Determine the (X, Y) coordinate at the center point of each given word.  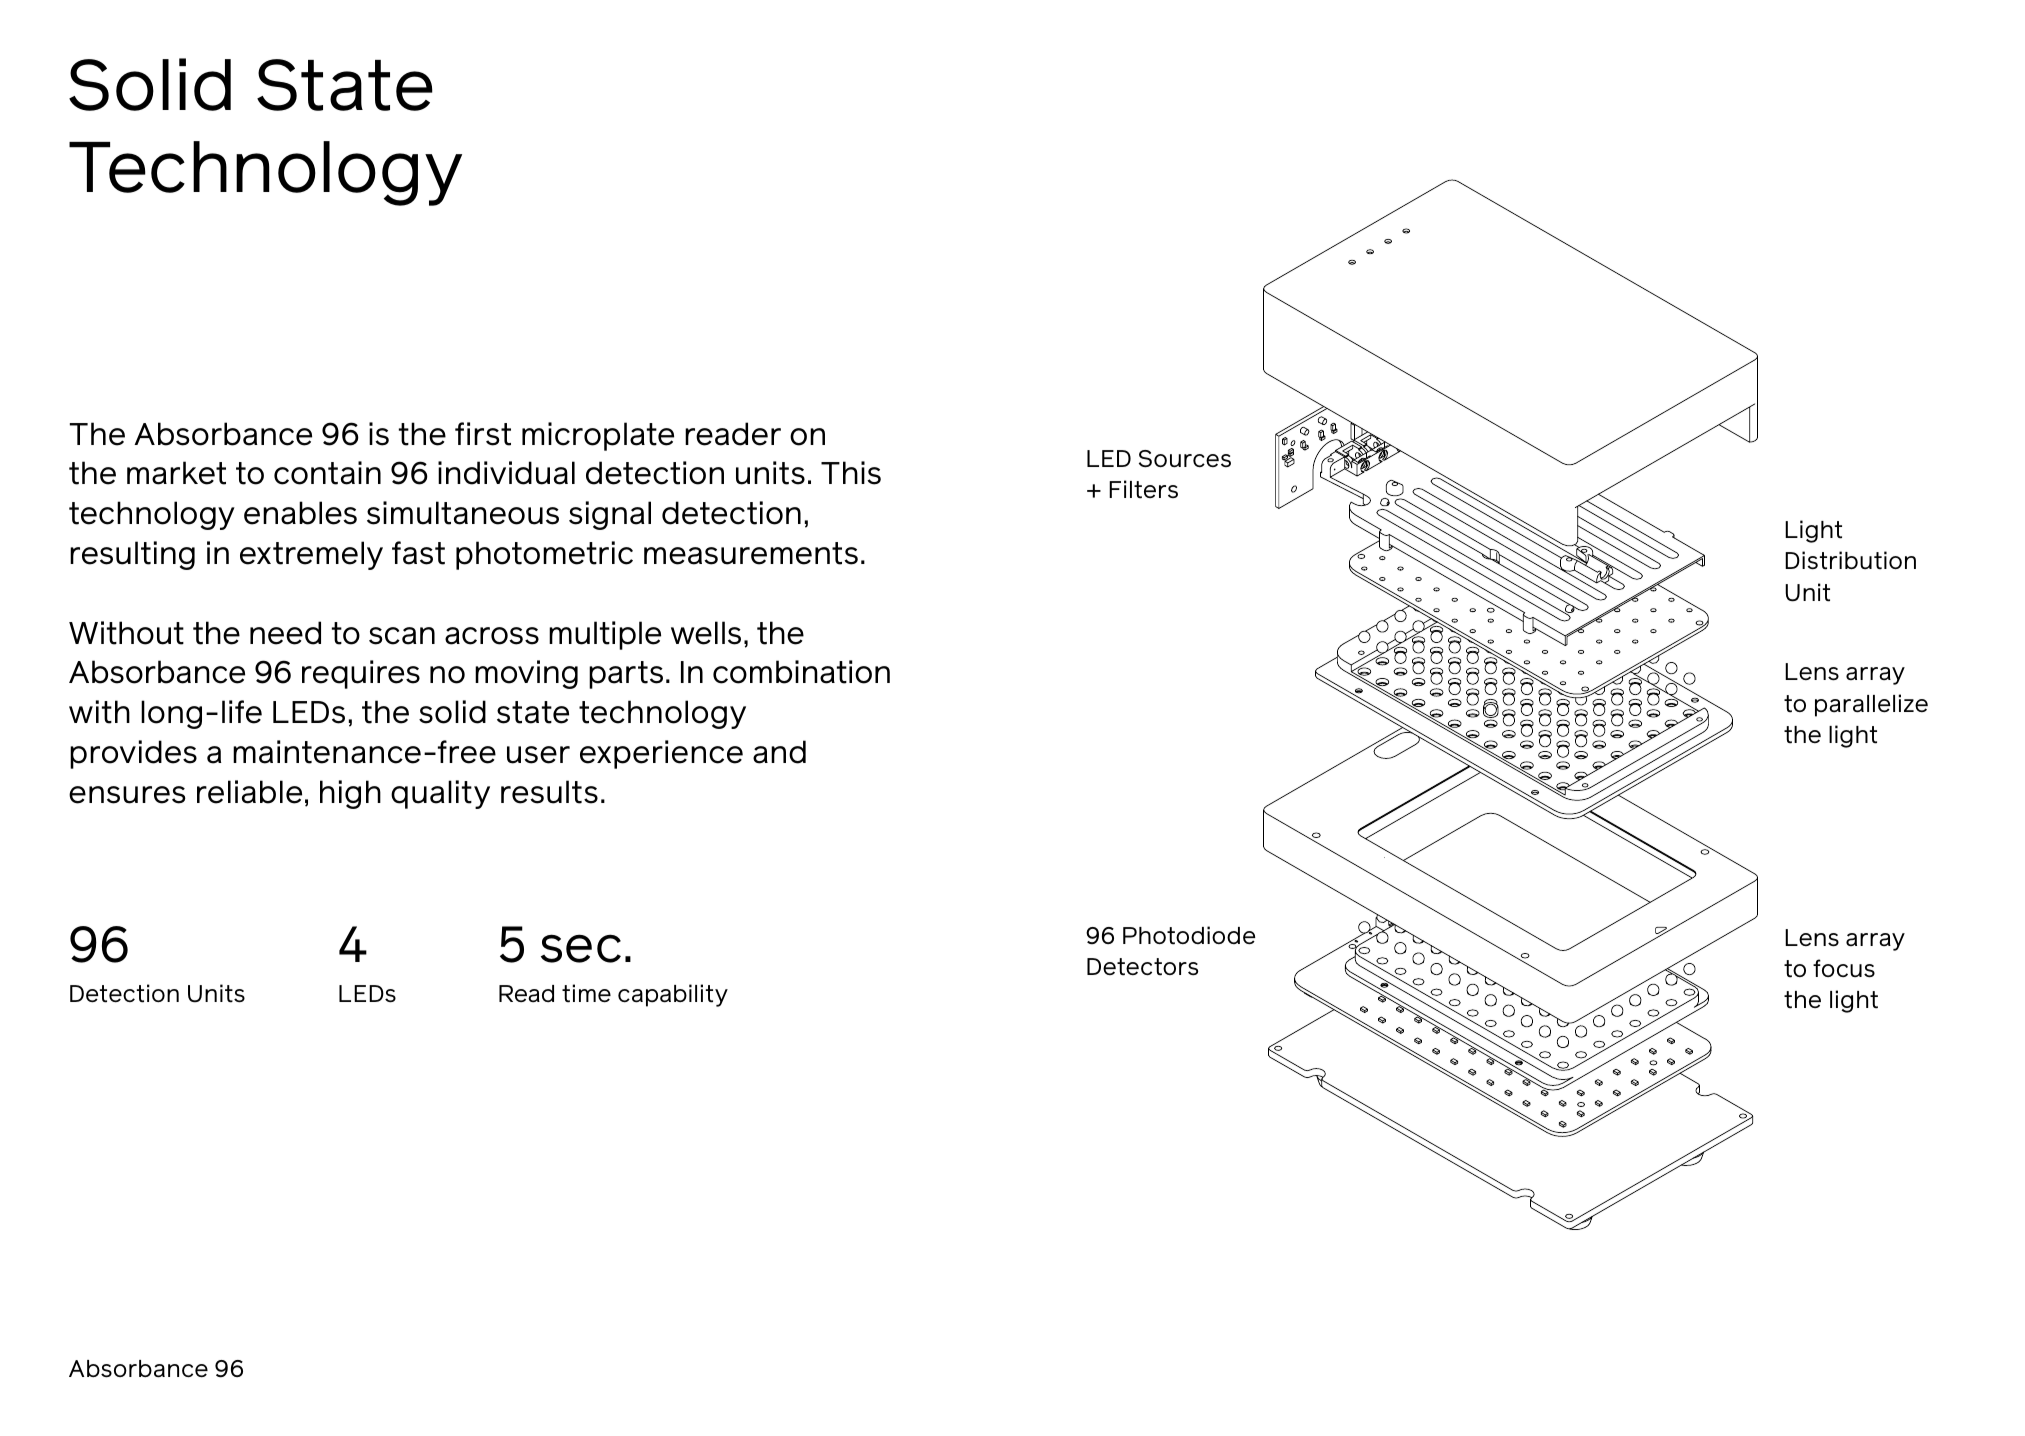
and (779, 752)
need (285, 633)
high (350, 794)
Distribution (1850, 560)
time (586, 993)
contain (327, 473)
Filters (1143, 489)
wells (706, 633)
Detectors (1142, 967)
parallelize (1871, 705)
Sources (1185, 459)
